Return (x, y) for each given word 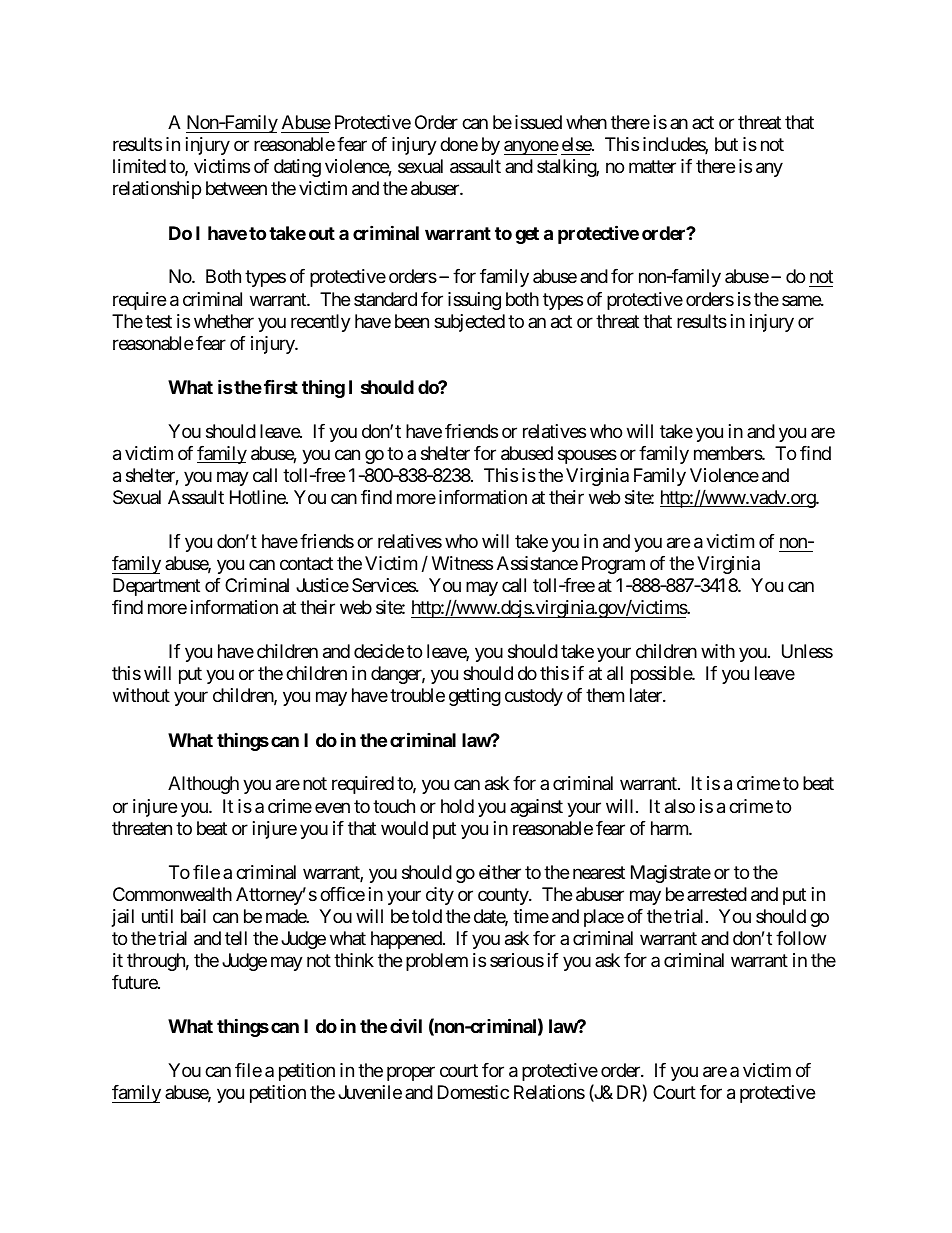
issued (538, 122)
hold (457, 806)
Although (203, 785)
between (236, 188)
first (281, 386)
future (135, 982)
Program (613, 565)
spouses (587, 456)
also (680, 806)
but (726, 144)
